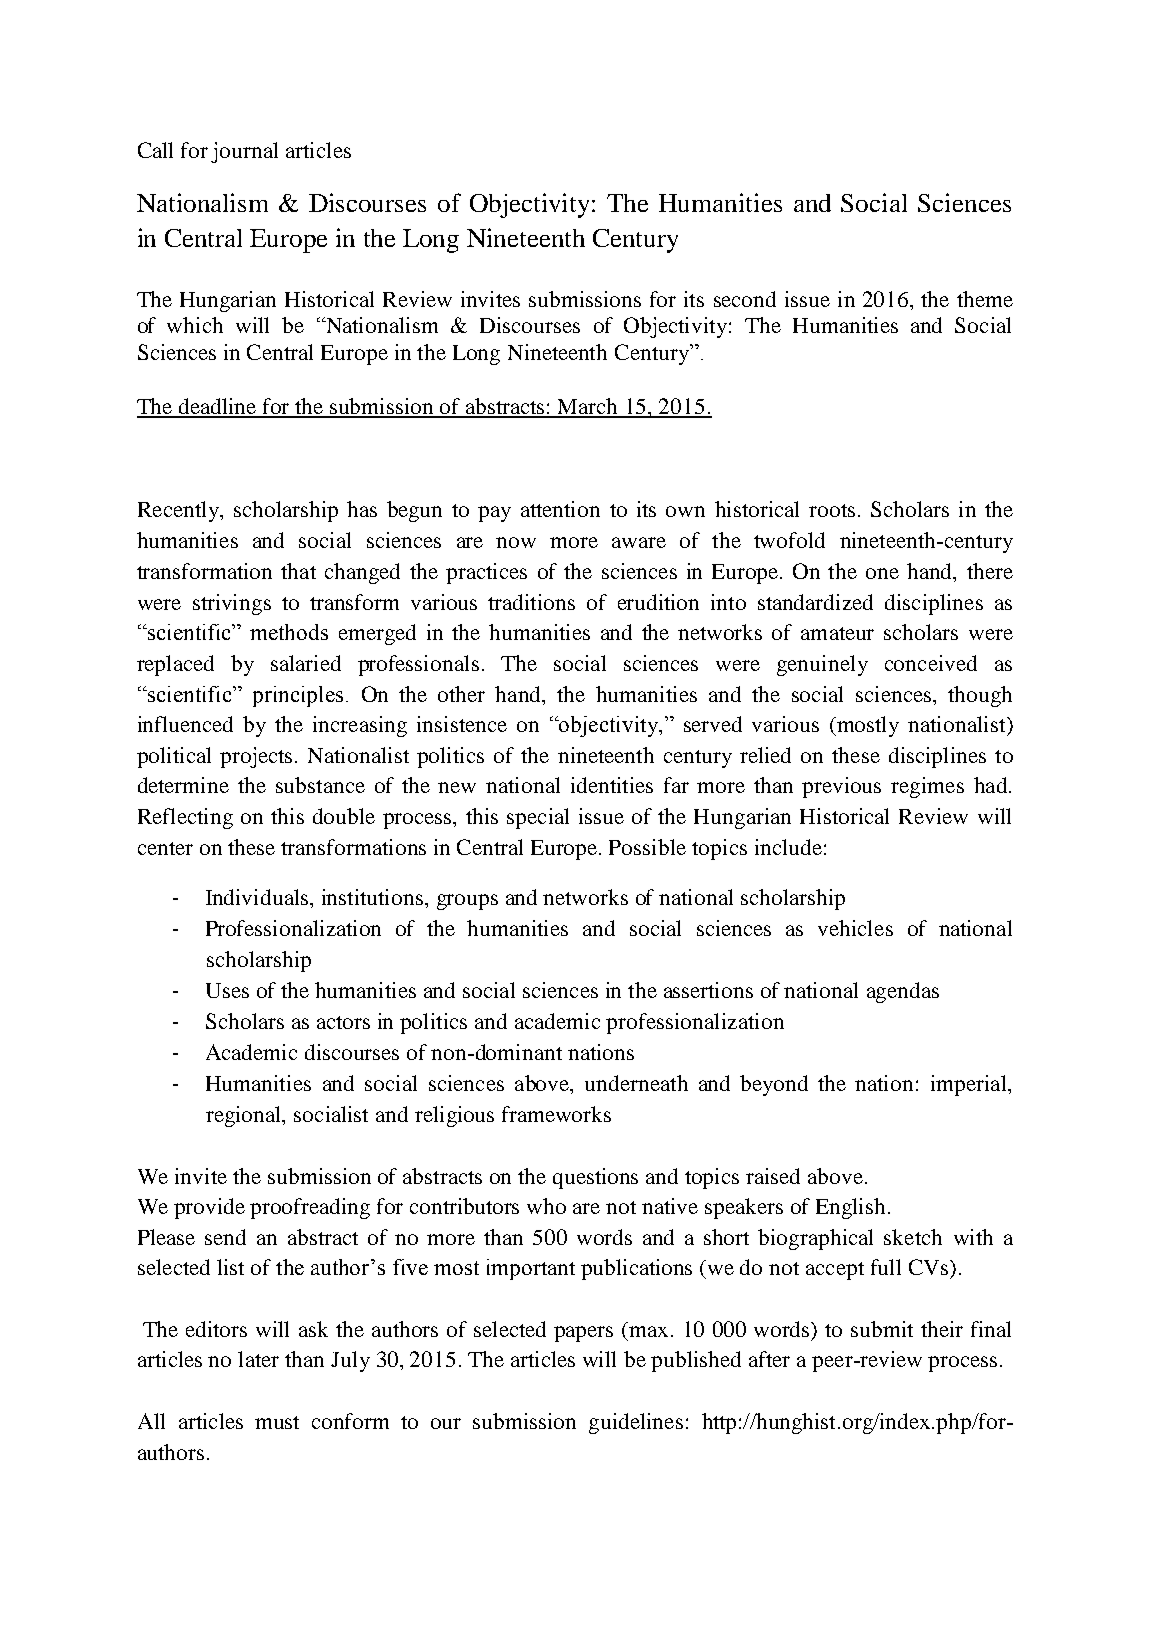 Image resolution: width=1150 pixels, height=1627 pixels. What do you see at coordinates (244, 152) in the screenshot?
I see `journal` at bounding box center [244, 152].
